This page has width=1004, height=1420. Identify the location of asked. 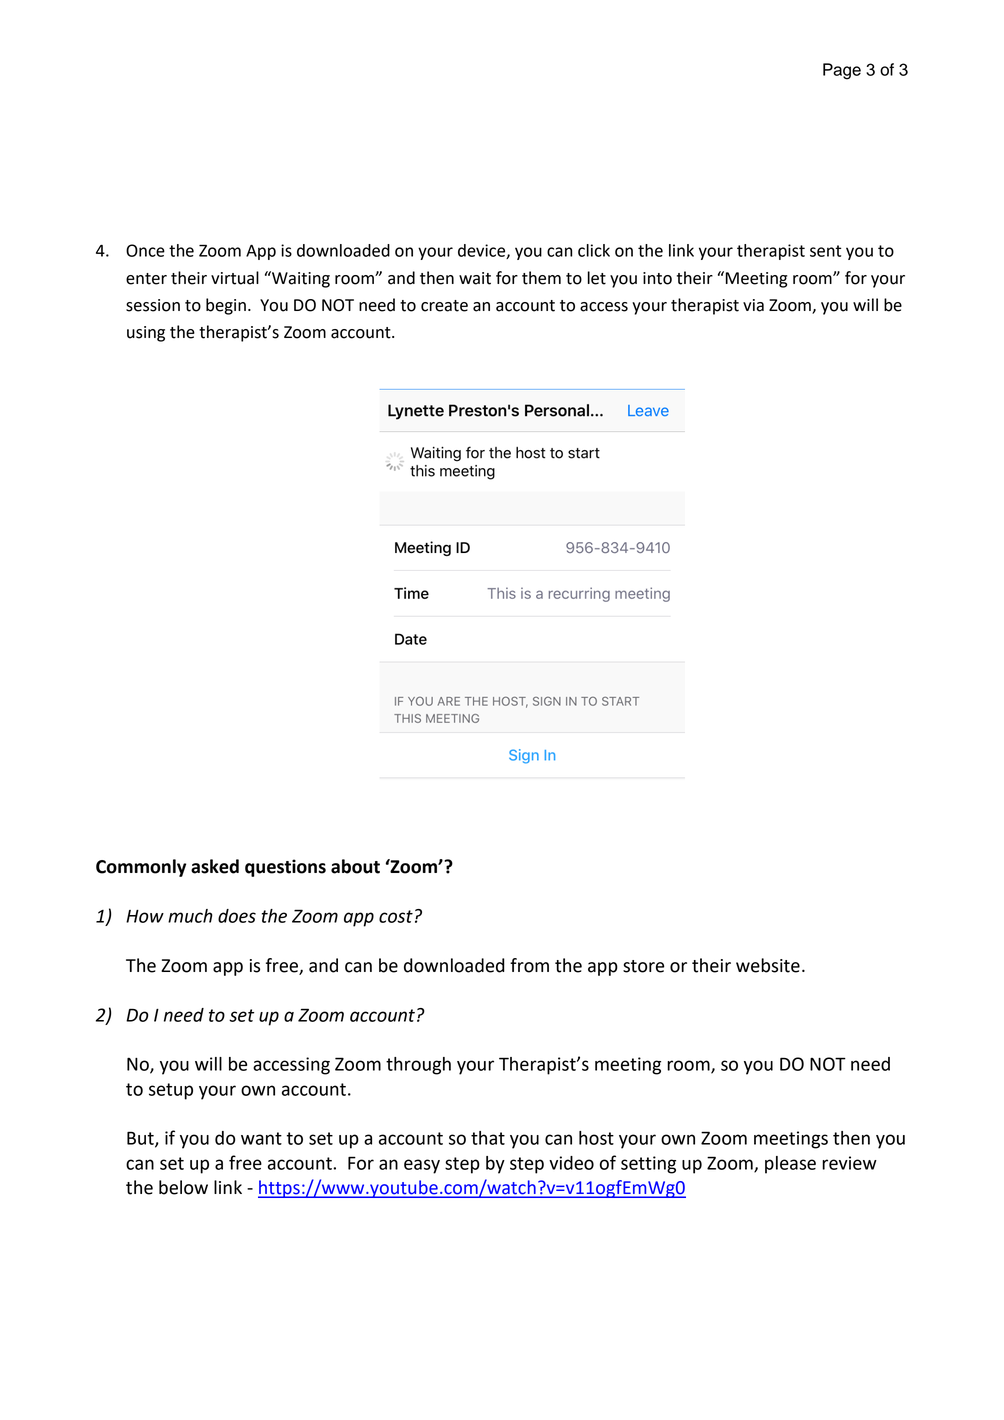
(215, 866).
